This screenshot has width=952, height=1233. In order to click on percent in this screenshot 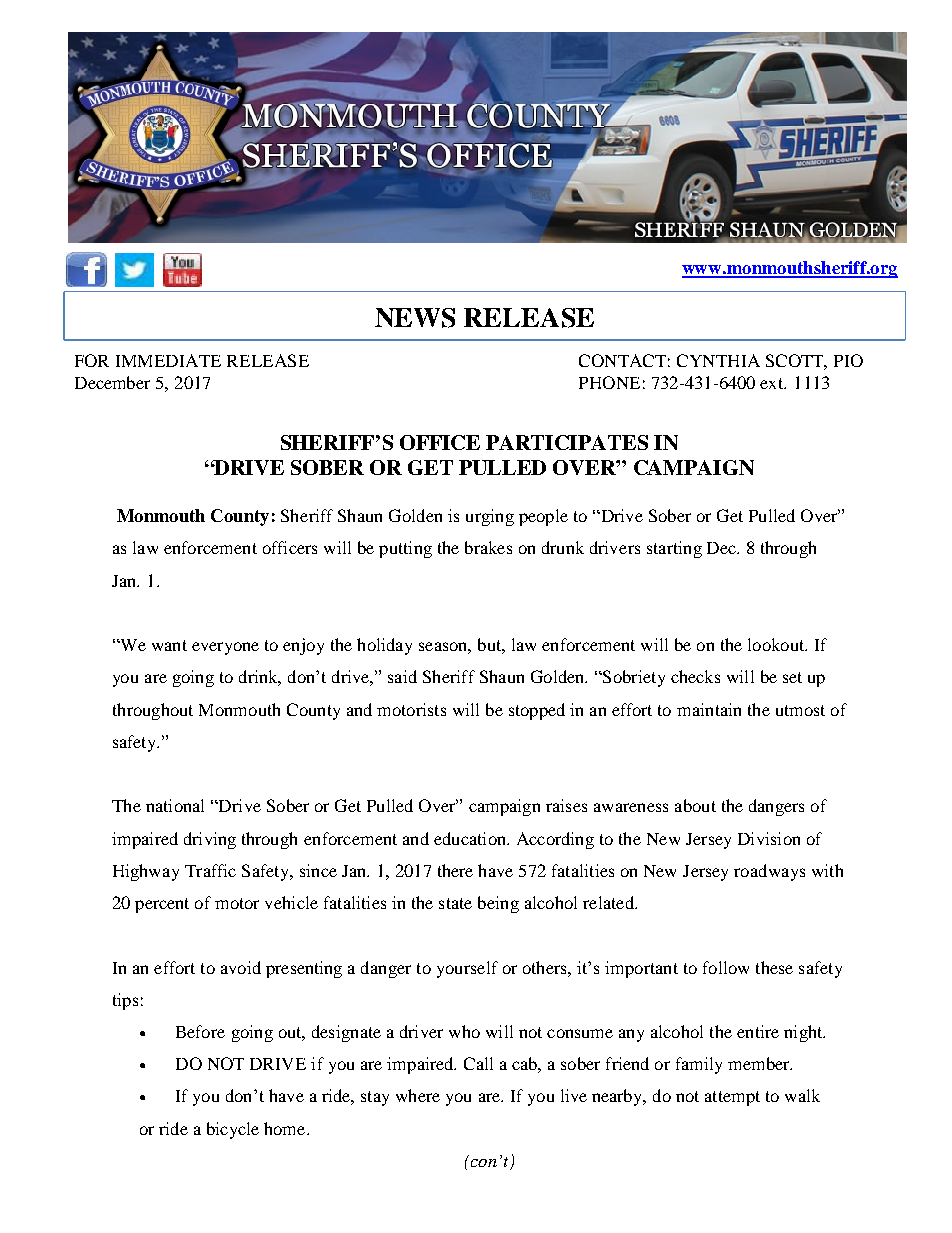, I will do `click(162, 905)`.
